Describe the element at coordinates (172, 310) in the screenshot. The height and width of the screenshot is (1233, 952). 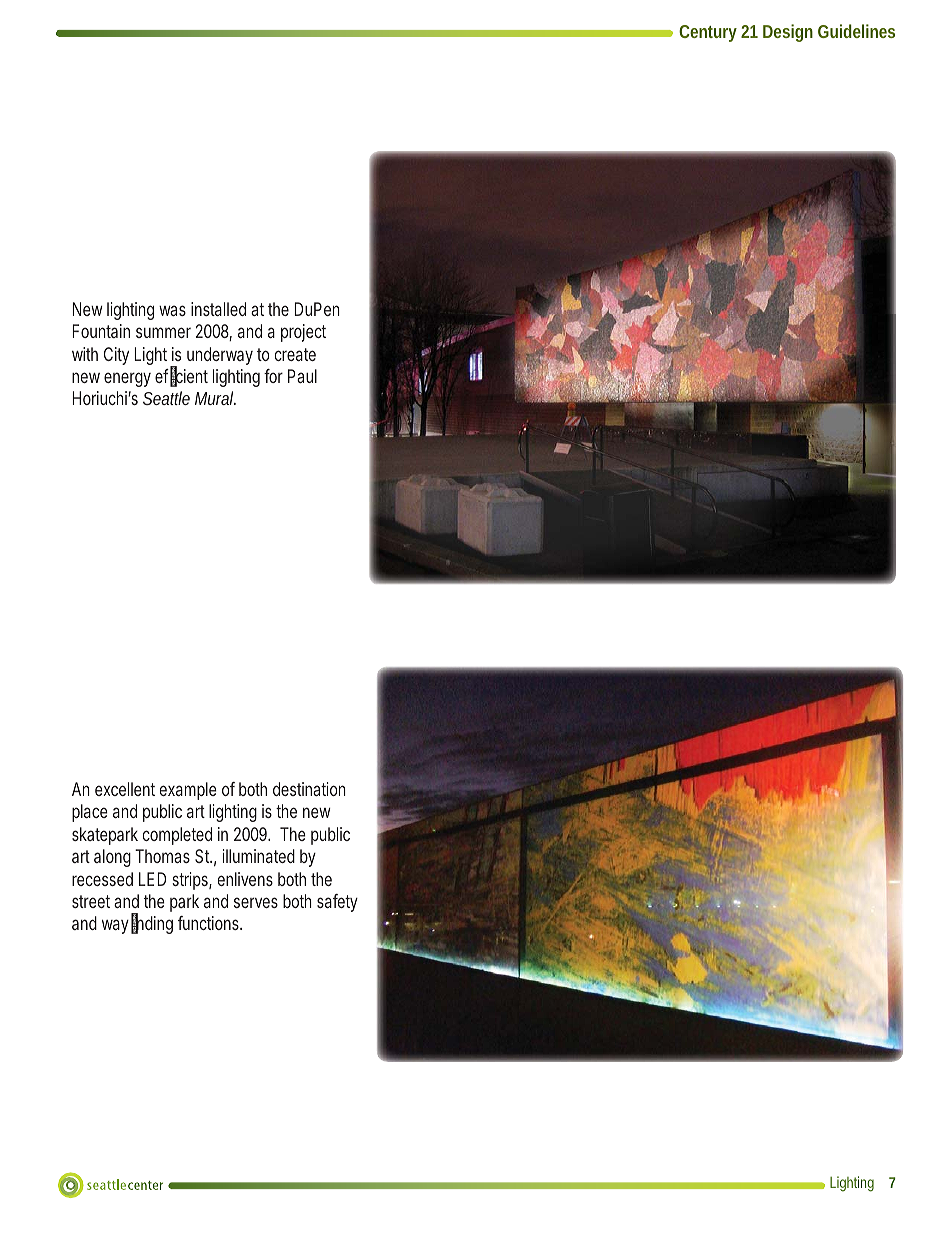
I see `was` at that location.
